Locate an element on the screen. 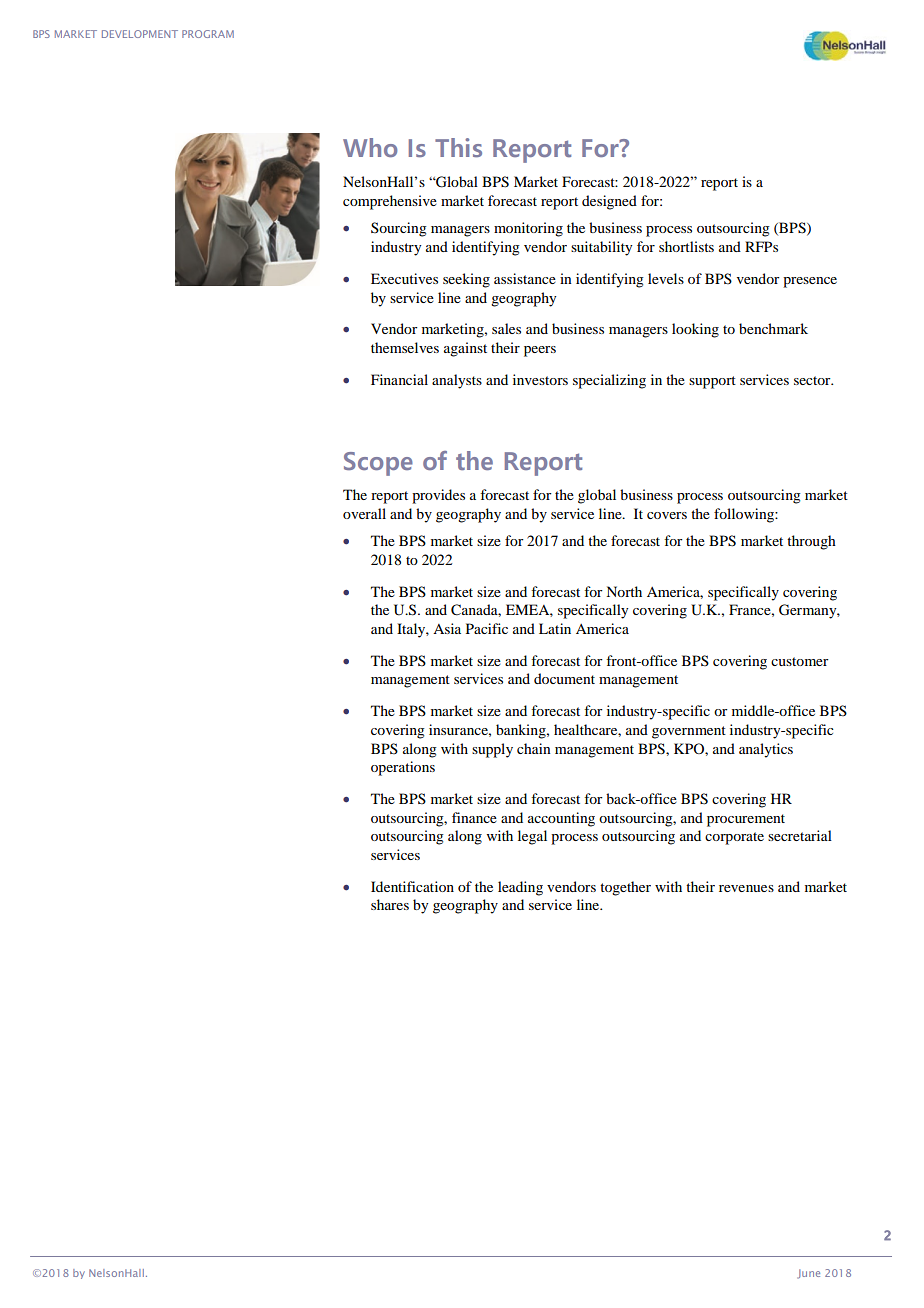 This screenshot has width=924, height=1308. revenues is located at coordinates (746, 888).
